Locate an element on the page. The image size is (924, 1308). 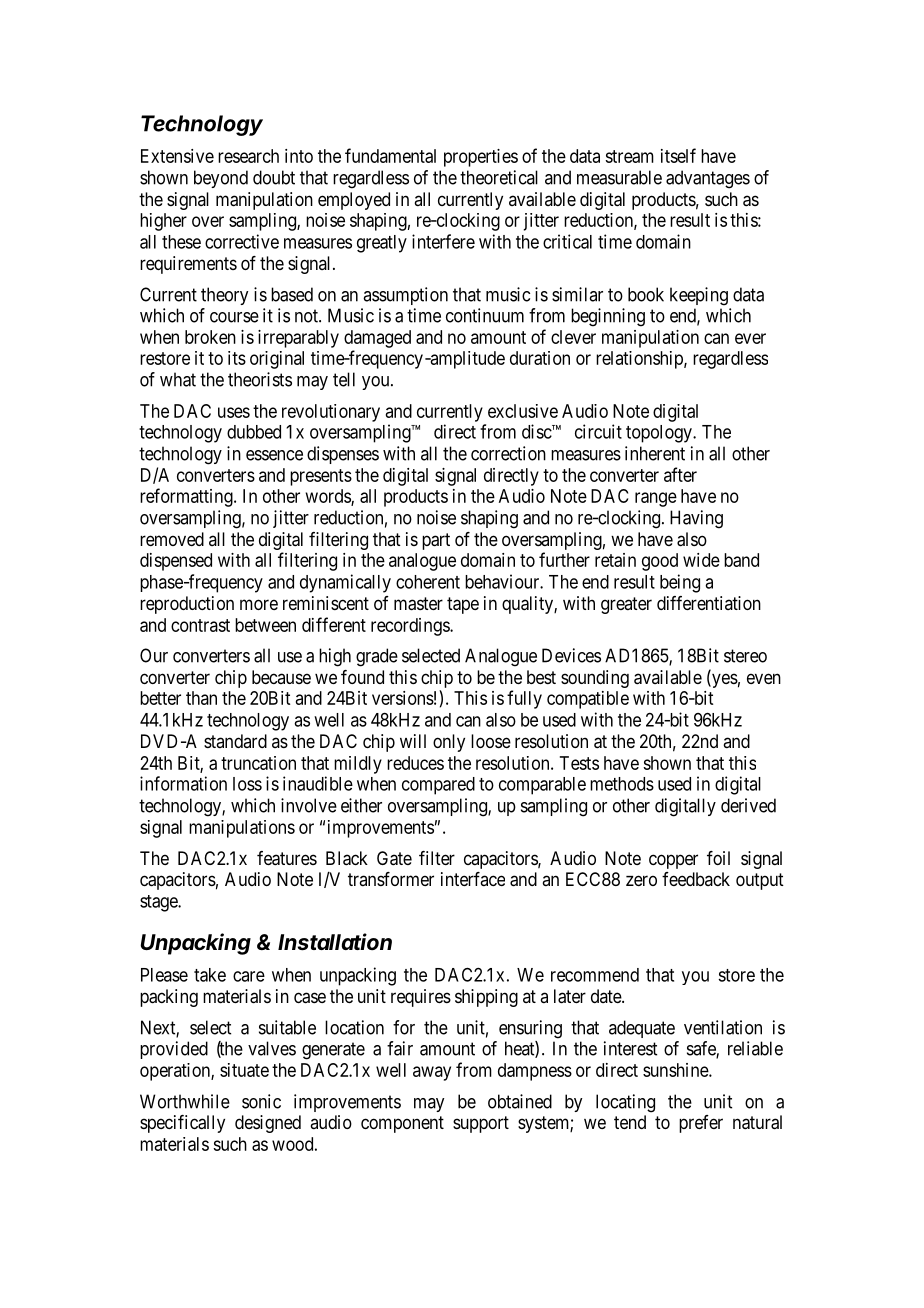
keeping is located at coordinates (699, 296).
